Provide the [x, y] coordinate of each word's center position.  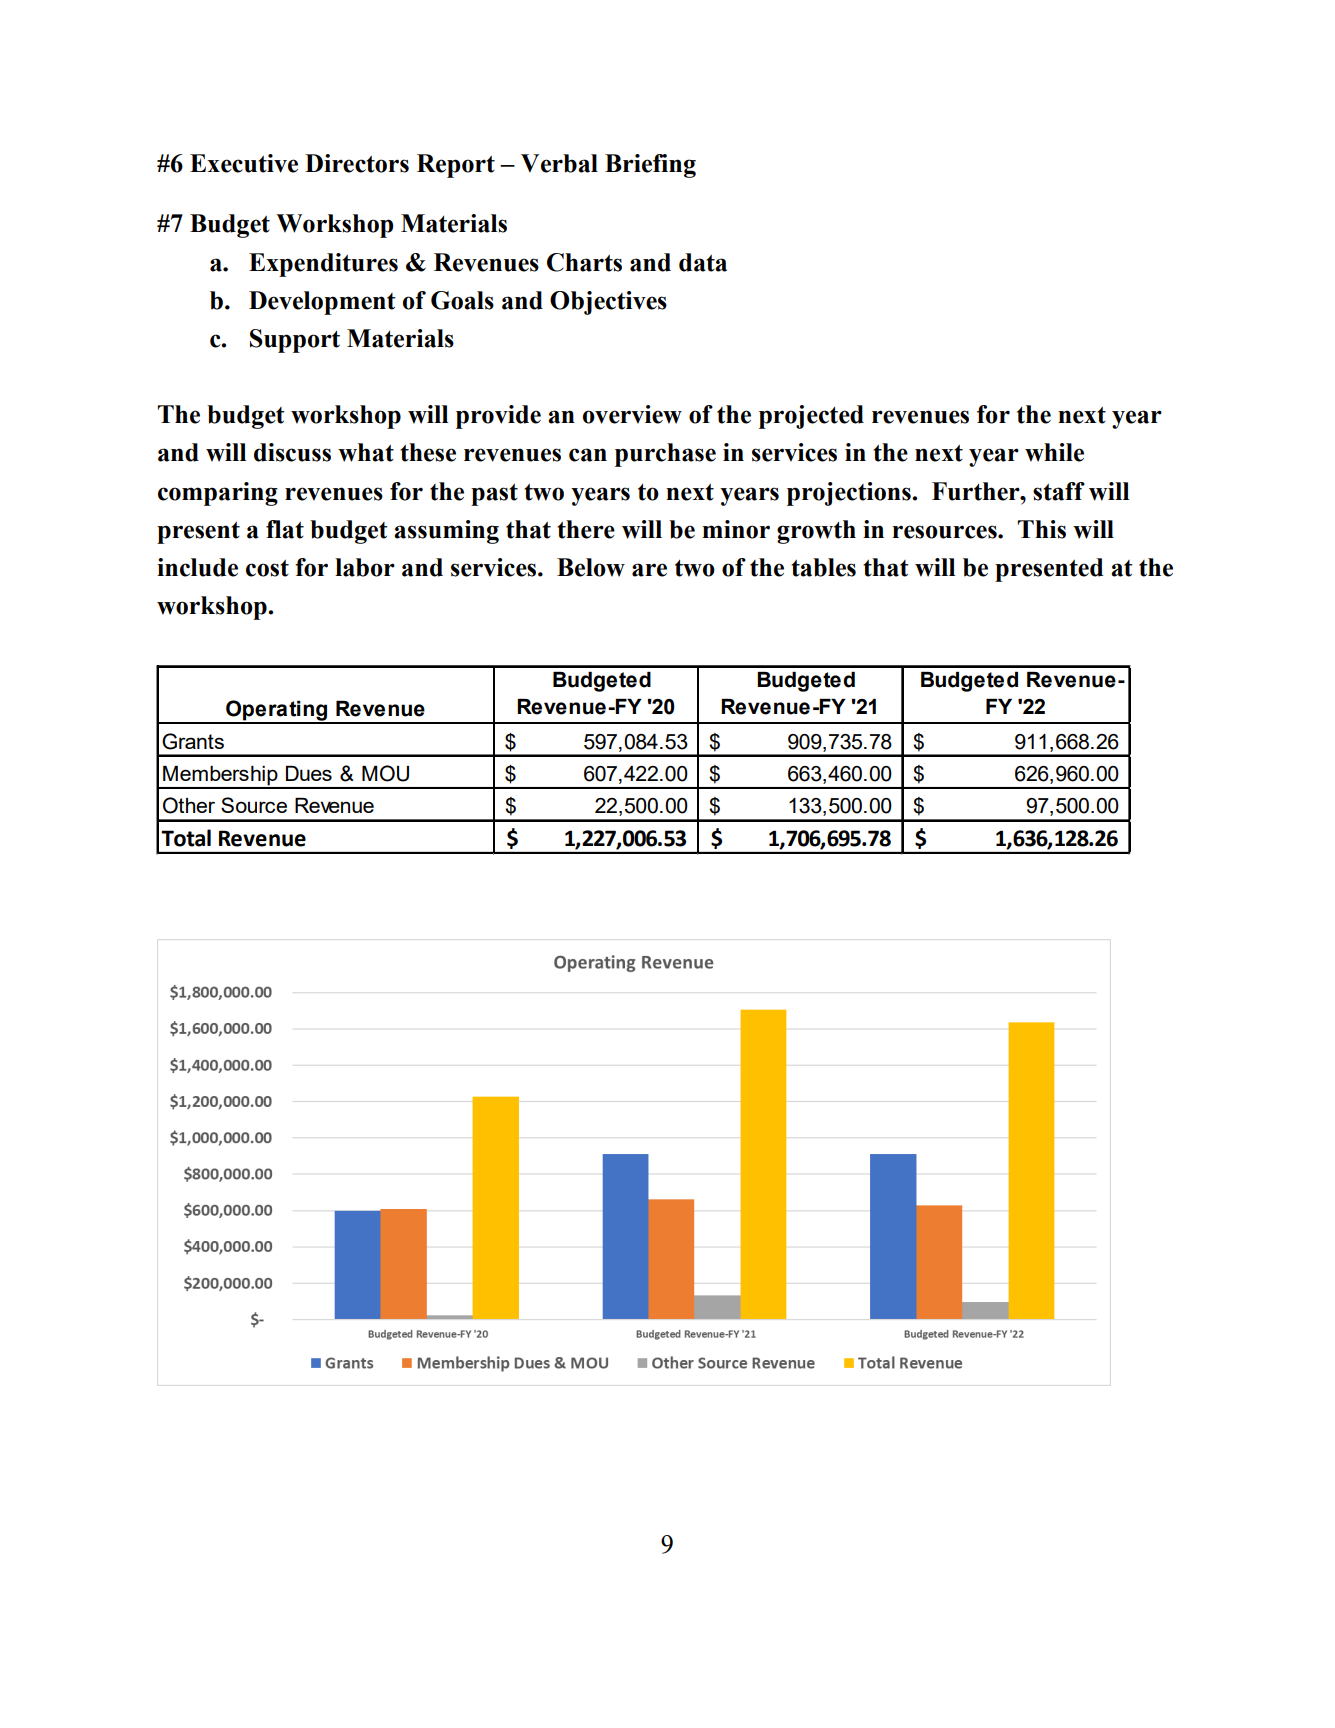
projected [811, 417]
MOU [385, 773]
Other [189, 805]
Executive [244, 163]
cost [267, 568]
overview [632, 414]
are [649, 570]
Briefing [650, 166]
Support [295, 341]
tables [823, 567]
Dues [309, 773]
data [703, 262]
